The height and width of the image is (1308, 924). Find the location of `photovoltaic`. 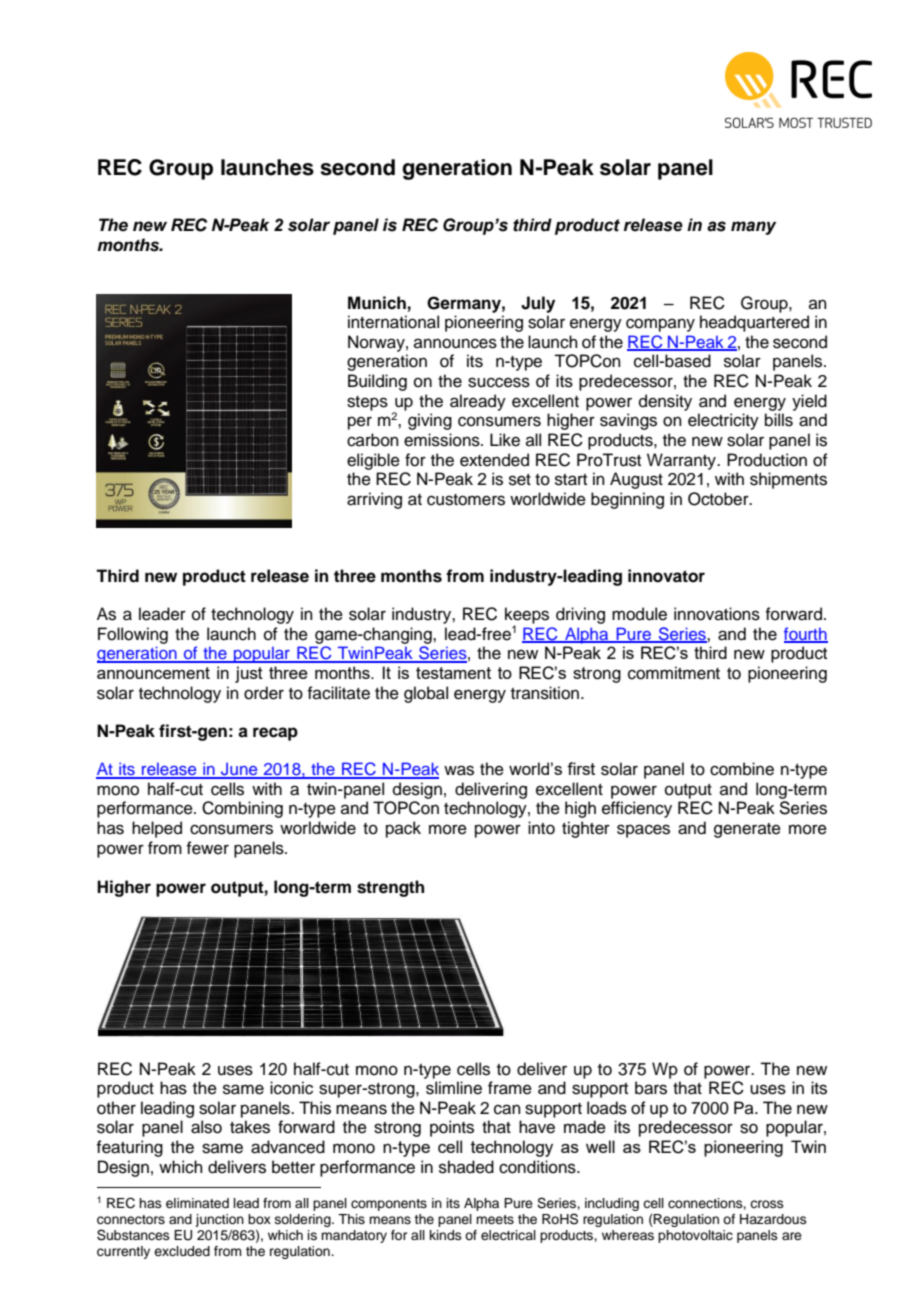

photovoltaic is located at coordinates (695, 1236).
